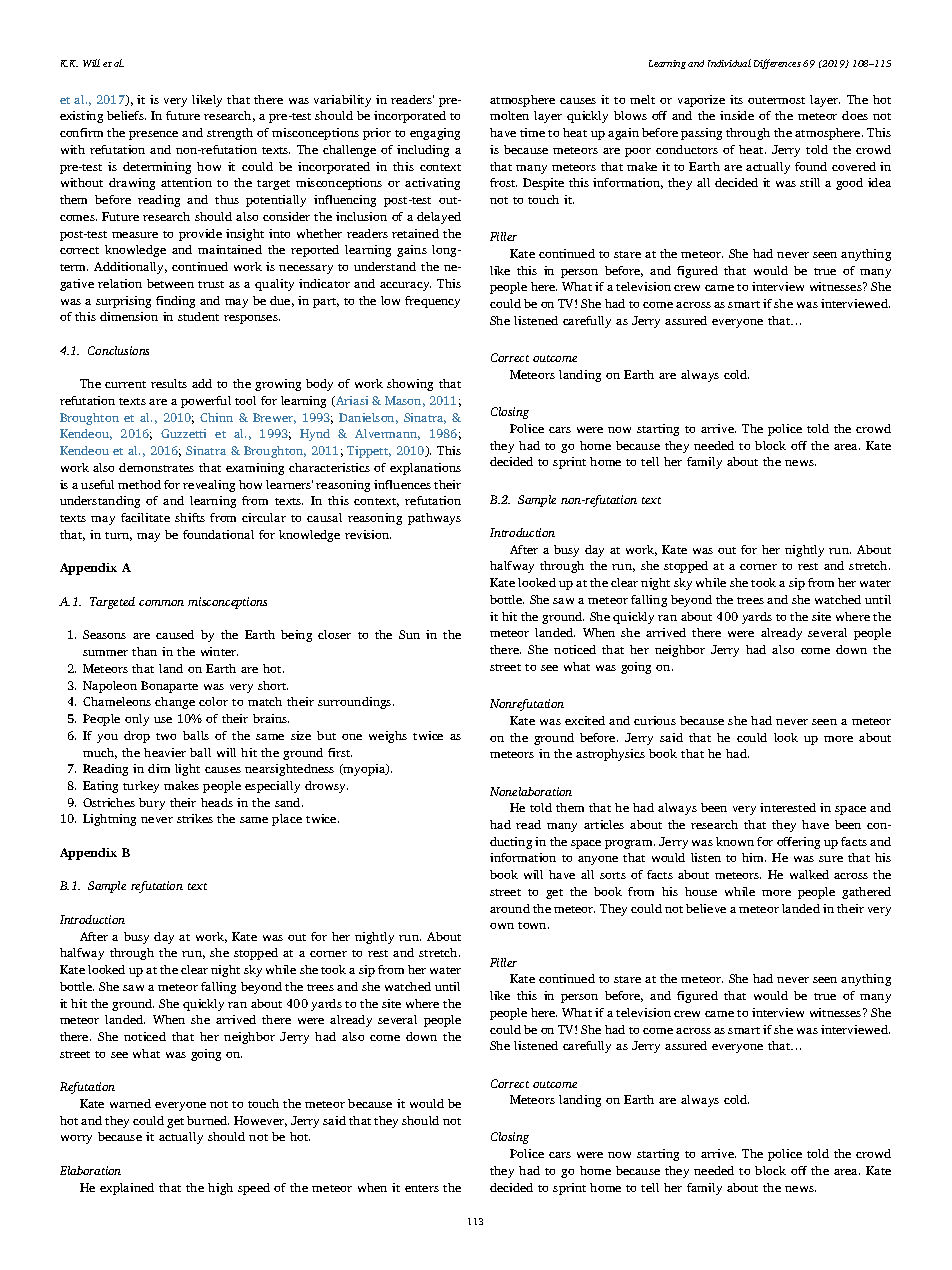 The image size is (952, 1270). I want to click on presence, so click(153, 135).
